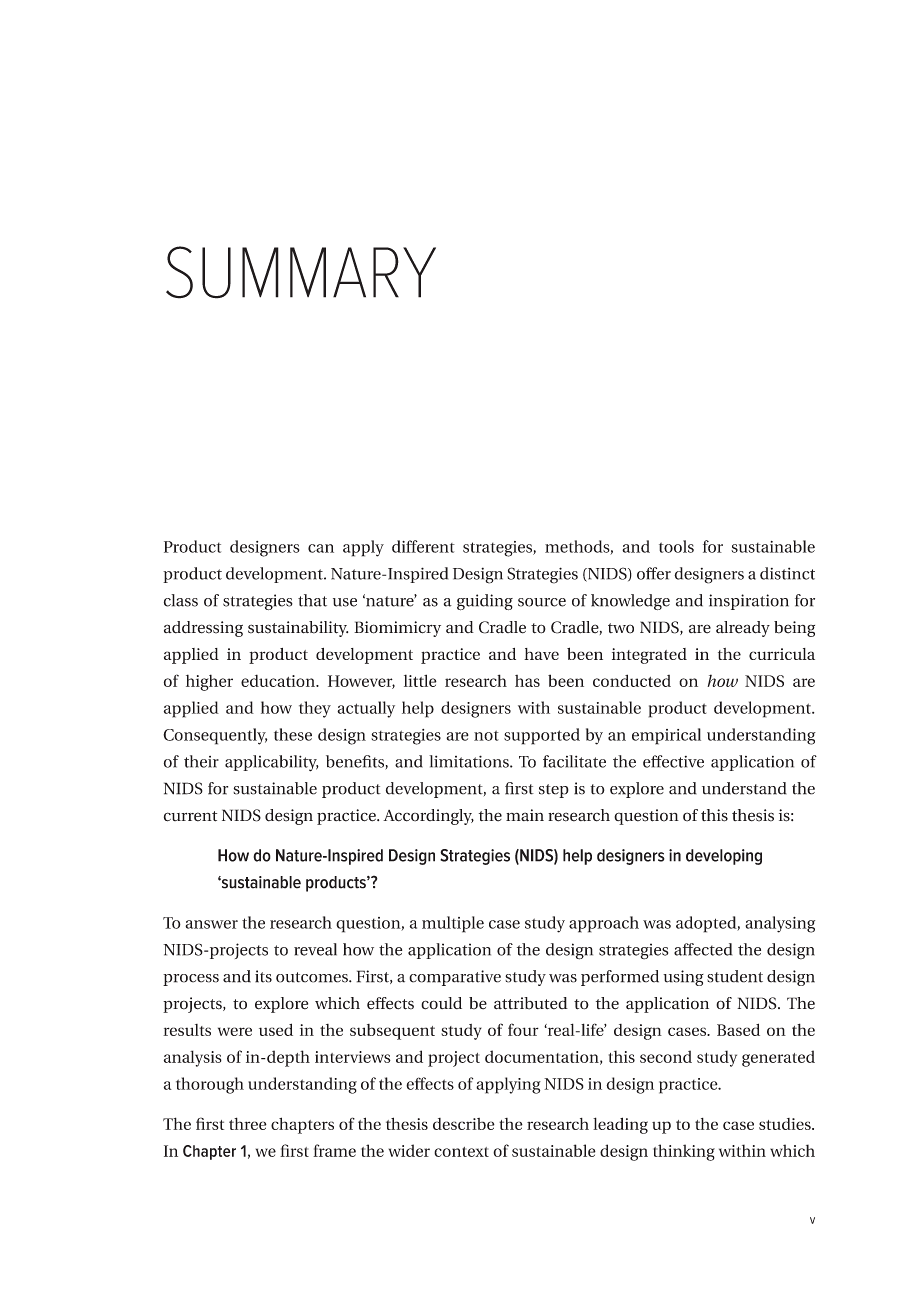 The width and height of the screenshot is (924, 1305). What do you see at coordinates (301, 272) in the screenshot?
I see `SUMMARY` at bounding box center [301, 272].
